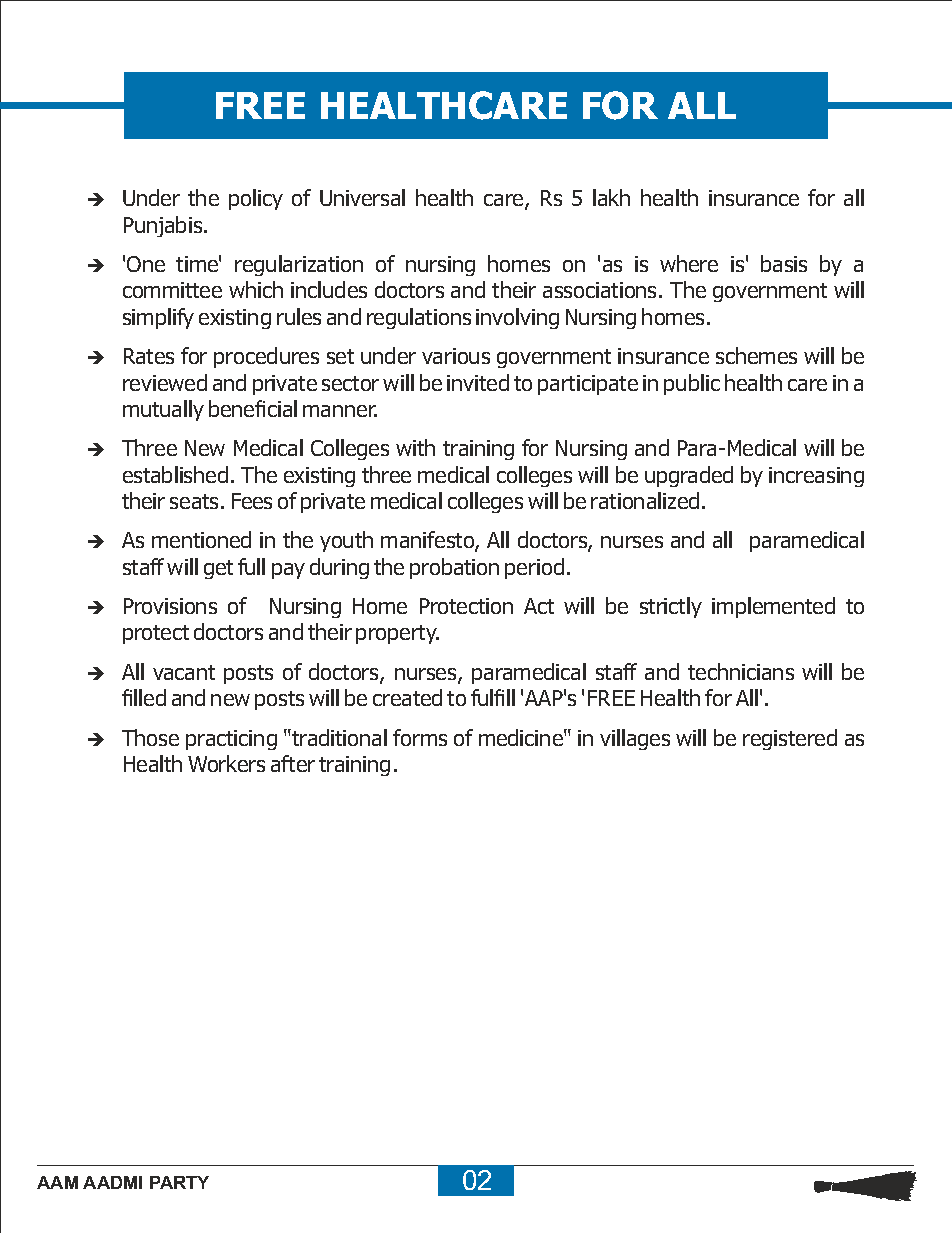 The image size is (952, 1233). I want to click on Punjabis, so click(164, 226).
